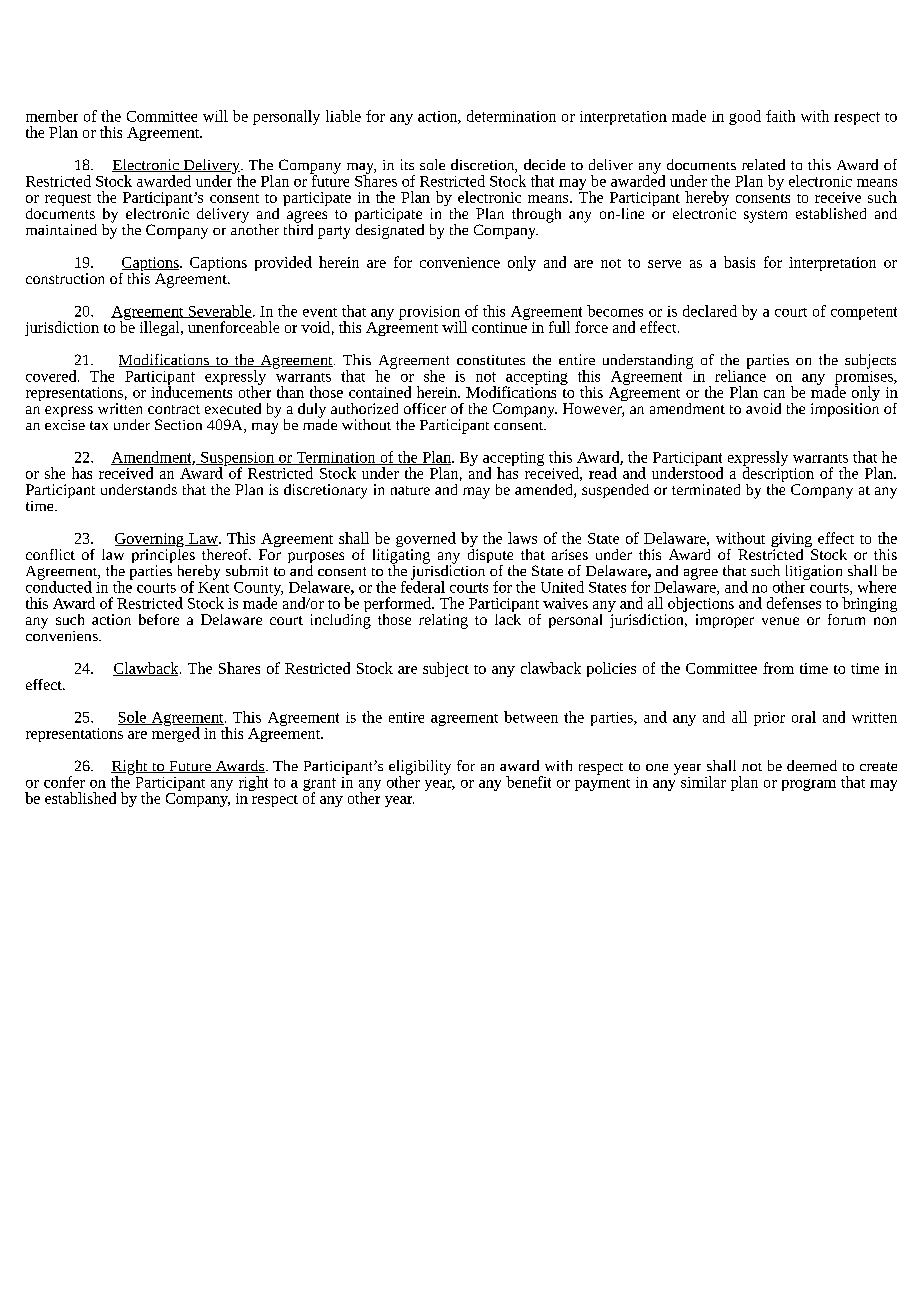  I want to click on faith, so click(780, 116).
